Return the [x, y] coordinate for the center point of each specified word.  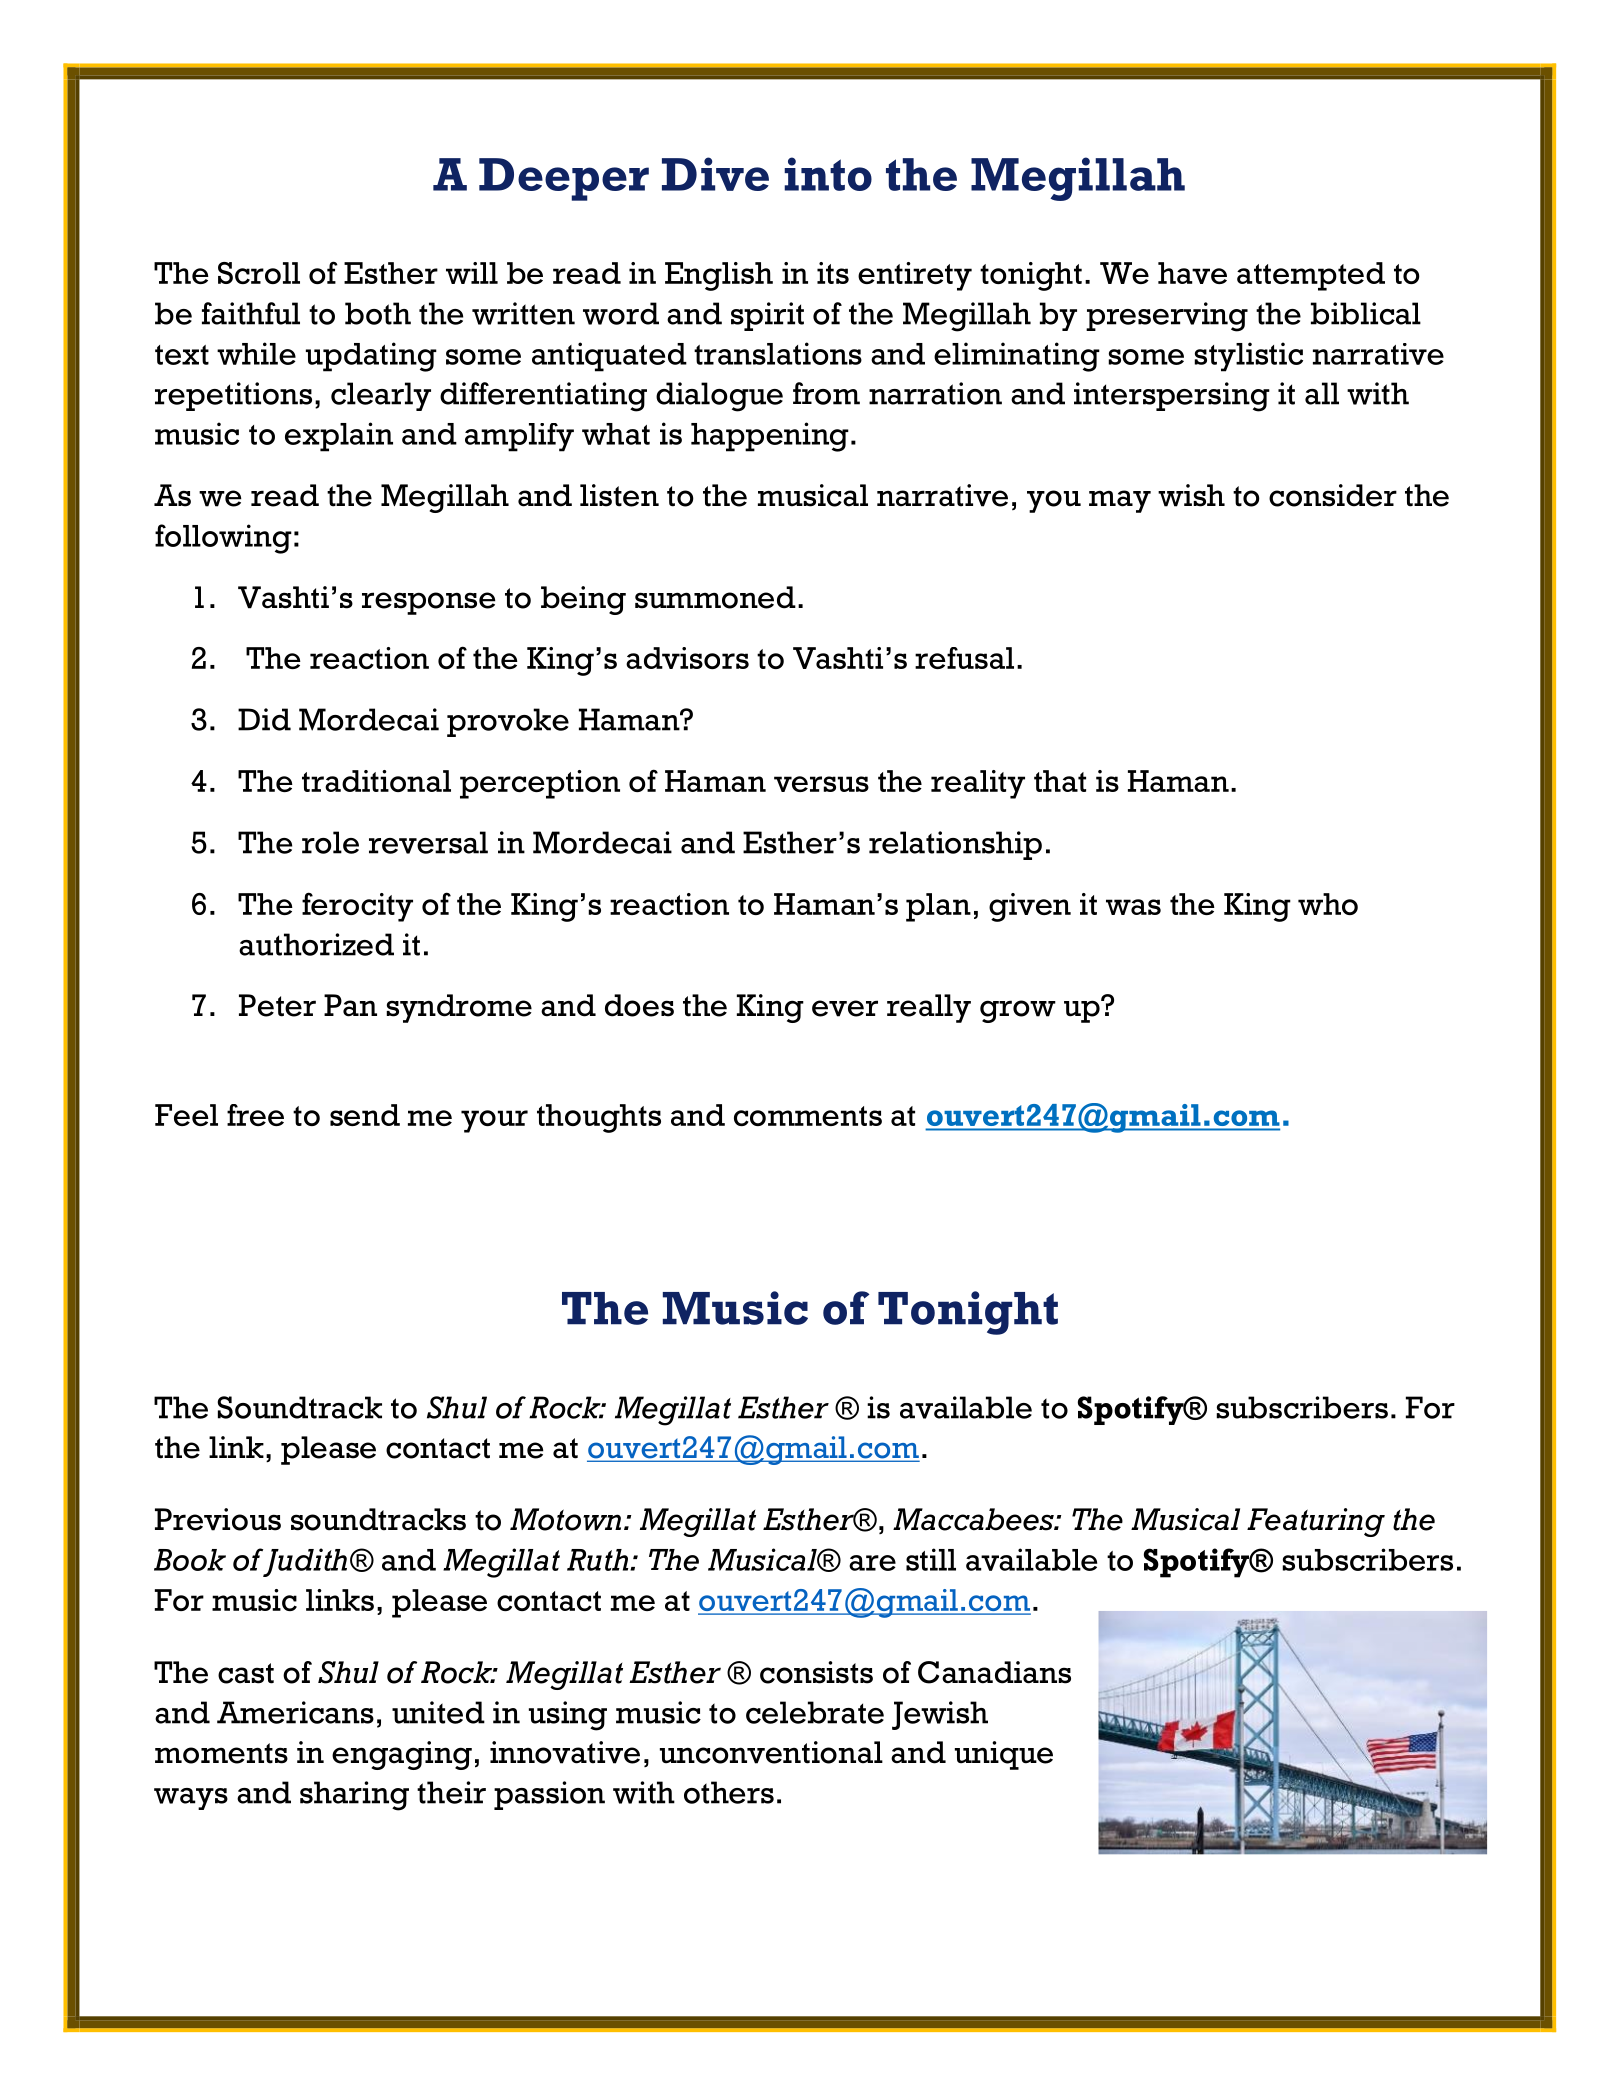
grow [1018, 1011]
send [365, 1115]
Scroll [259, 273]
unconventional [771, 1752]
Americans [295, 1712]
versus [821, 784]
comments [808, 1116]
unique [1004, 1755]
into [828, 174]
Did [264, 719]
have [1192, 273]
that [1060, 781]
